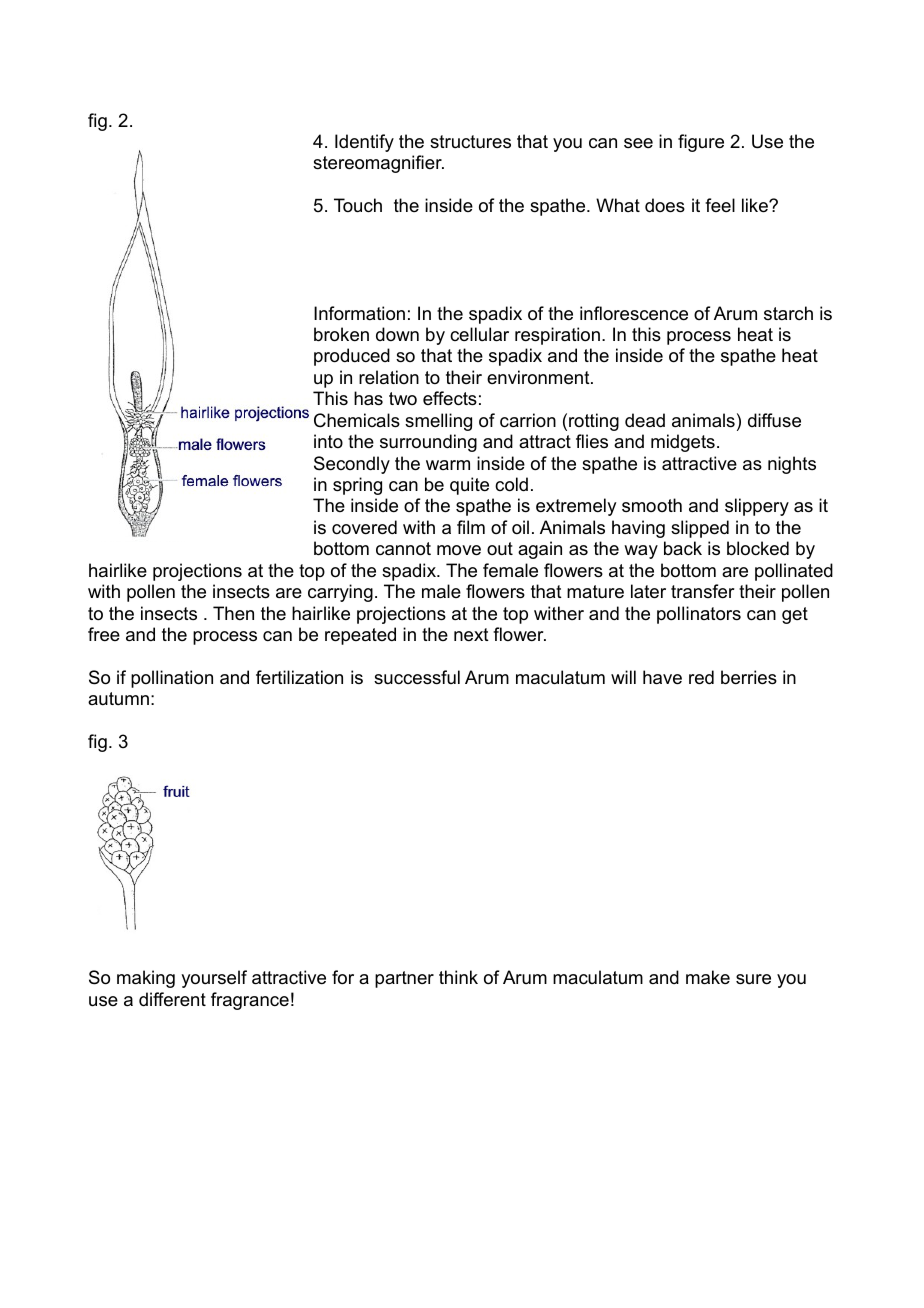  Describe the element at coordinates (708, 977) in the screenshot. I see `make` at that location.
